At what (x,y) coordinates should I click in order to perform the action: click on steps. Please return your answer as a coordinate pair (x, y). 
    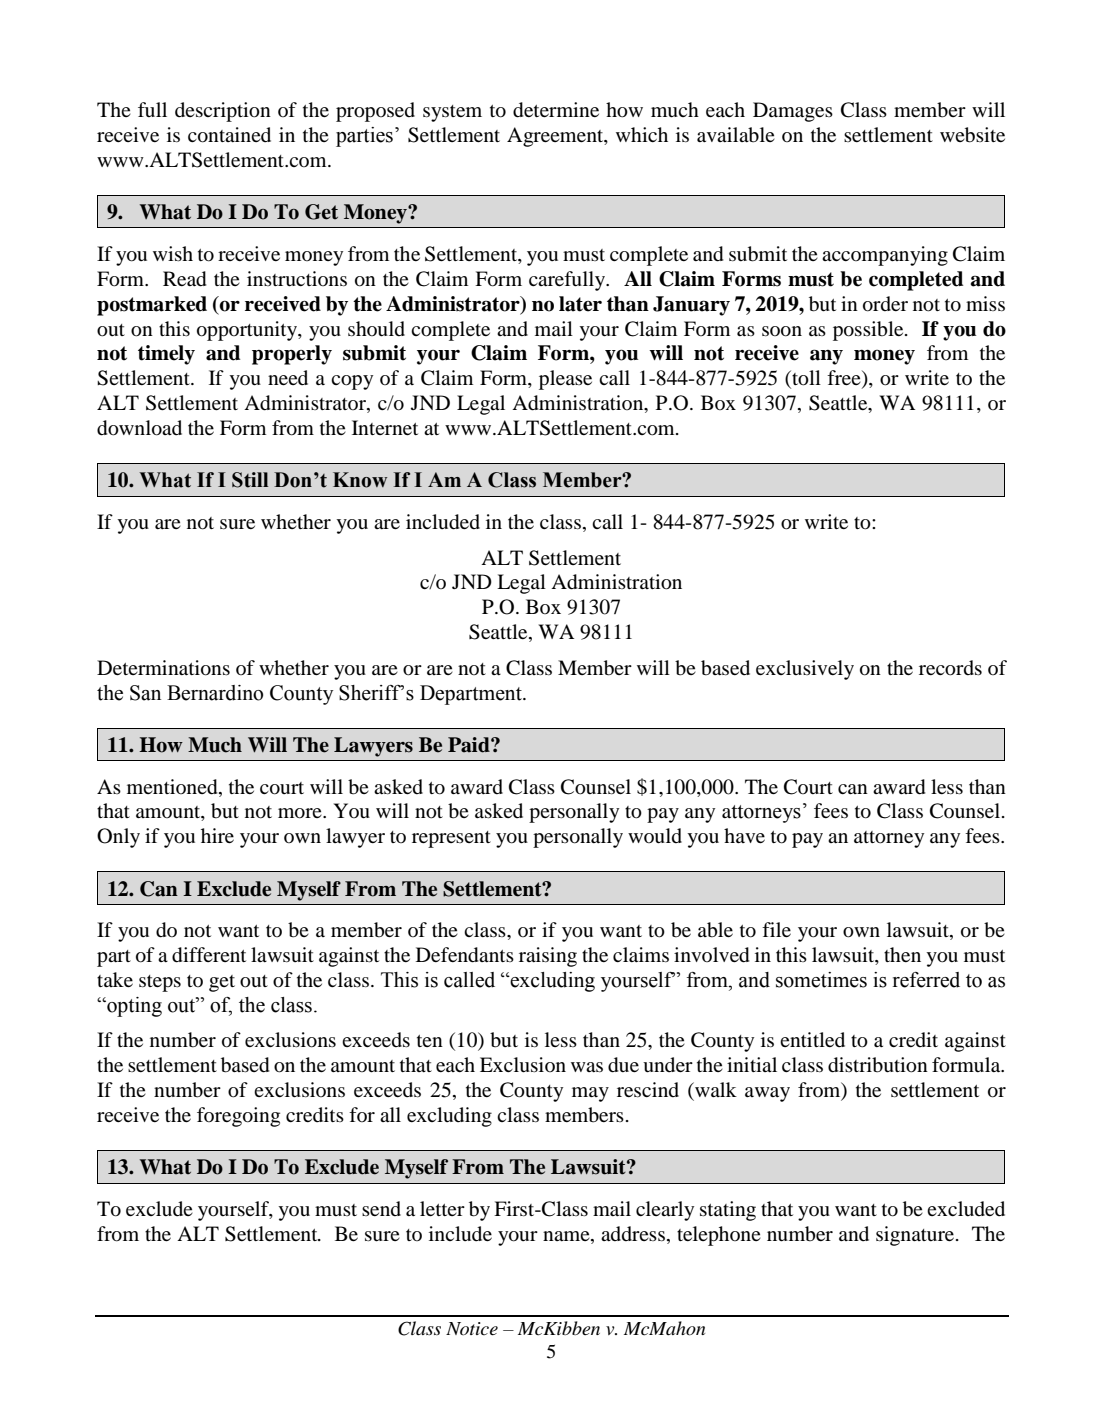
    Looking at the image, I should click on (160, 983).
